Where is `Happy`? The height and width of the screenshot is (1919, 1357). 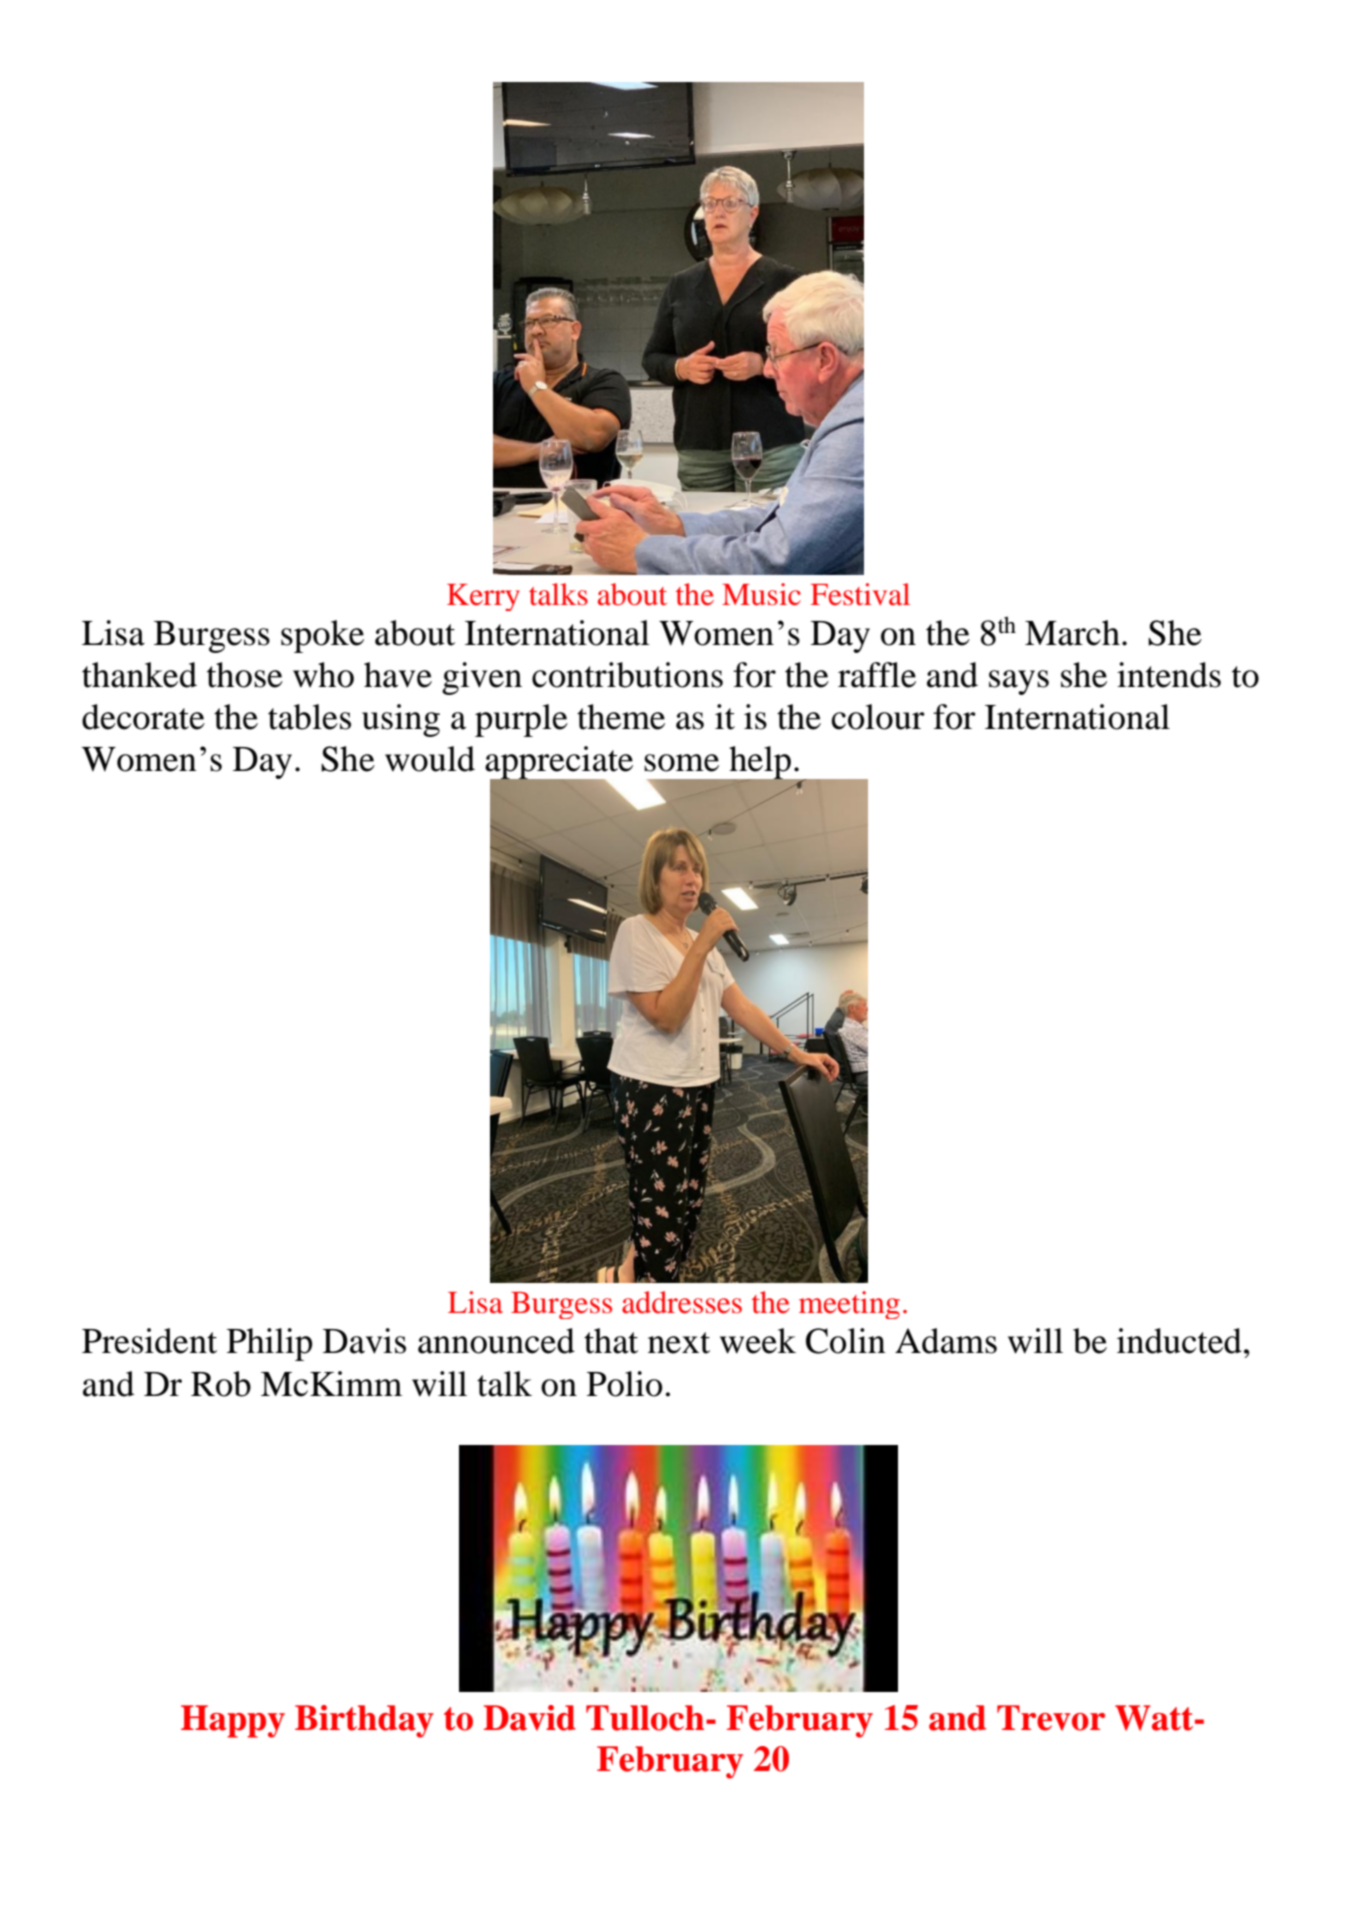 Happy is located at coordinates (233, 1721).
